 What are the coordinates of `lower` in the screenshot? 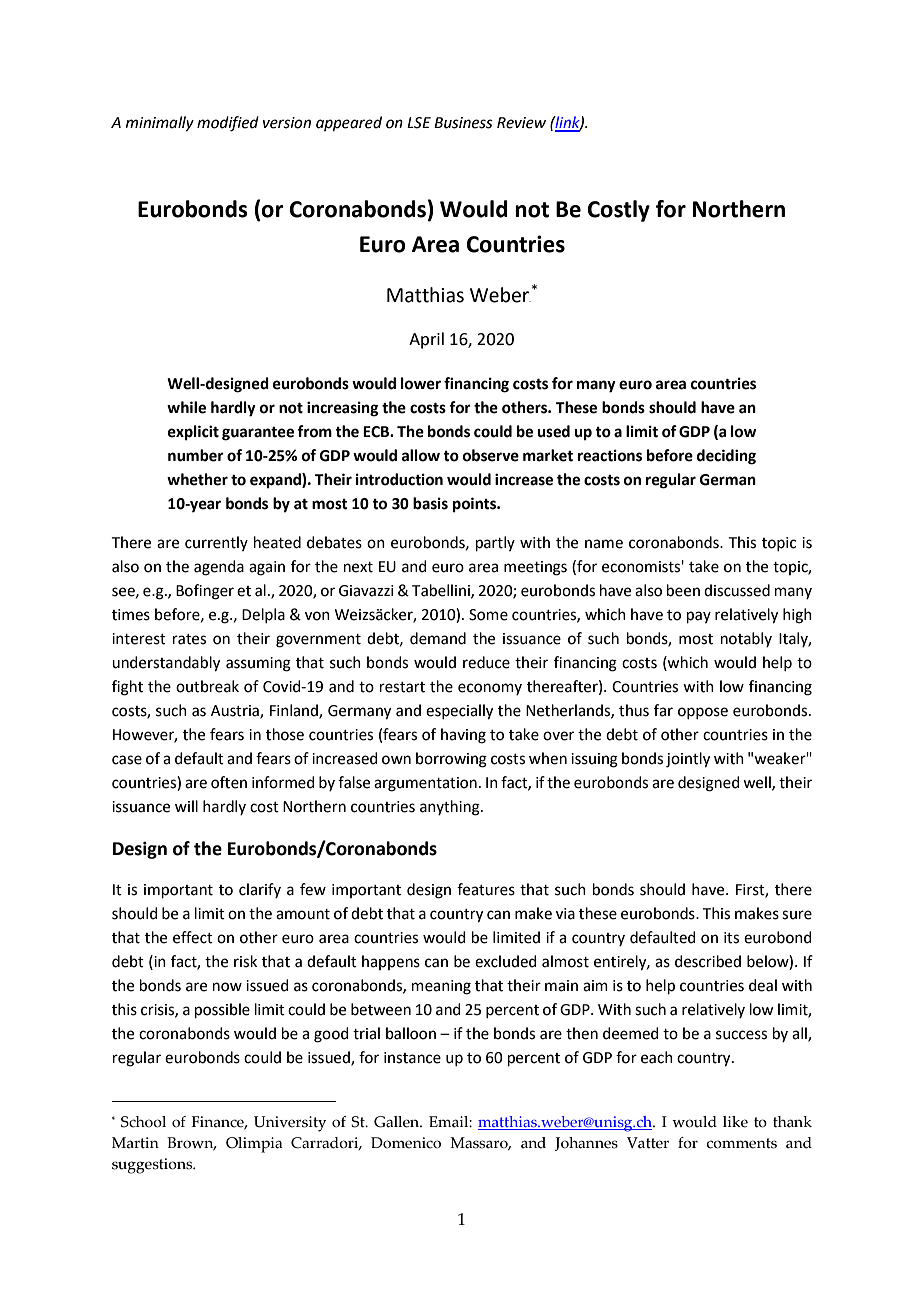 It's located at (421, 383).
